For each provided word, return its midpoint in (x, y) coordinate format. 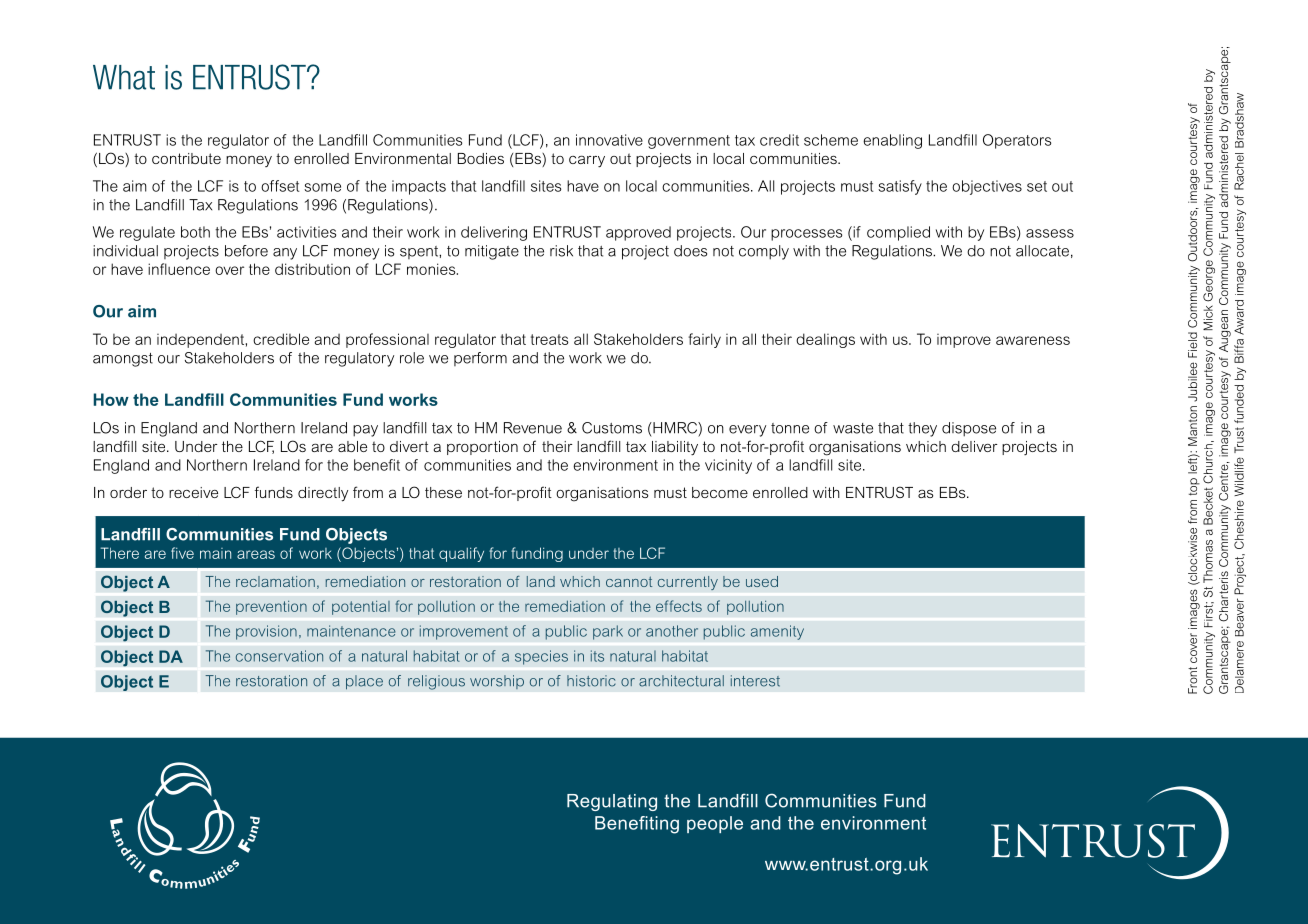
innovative (609, 140)
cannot (629, 581)
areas (256, 554)
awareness (1033, 340)
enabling (892, 141)
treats (550, 339)
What (124, 77)
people (715, 824)
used (762, 581)
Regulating (612, 802)
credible (281, 339)
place (364, 682)
